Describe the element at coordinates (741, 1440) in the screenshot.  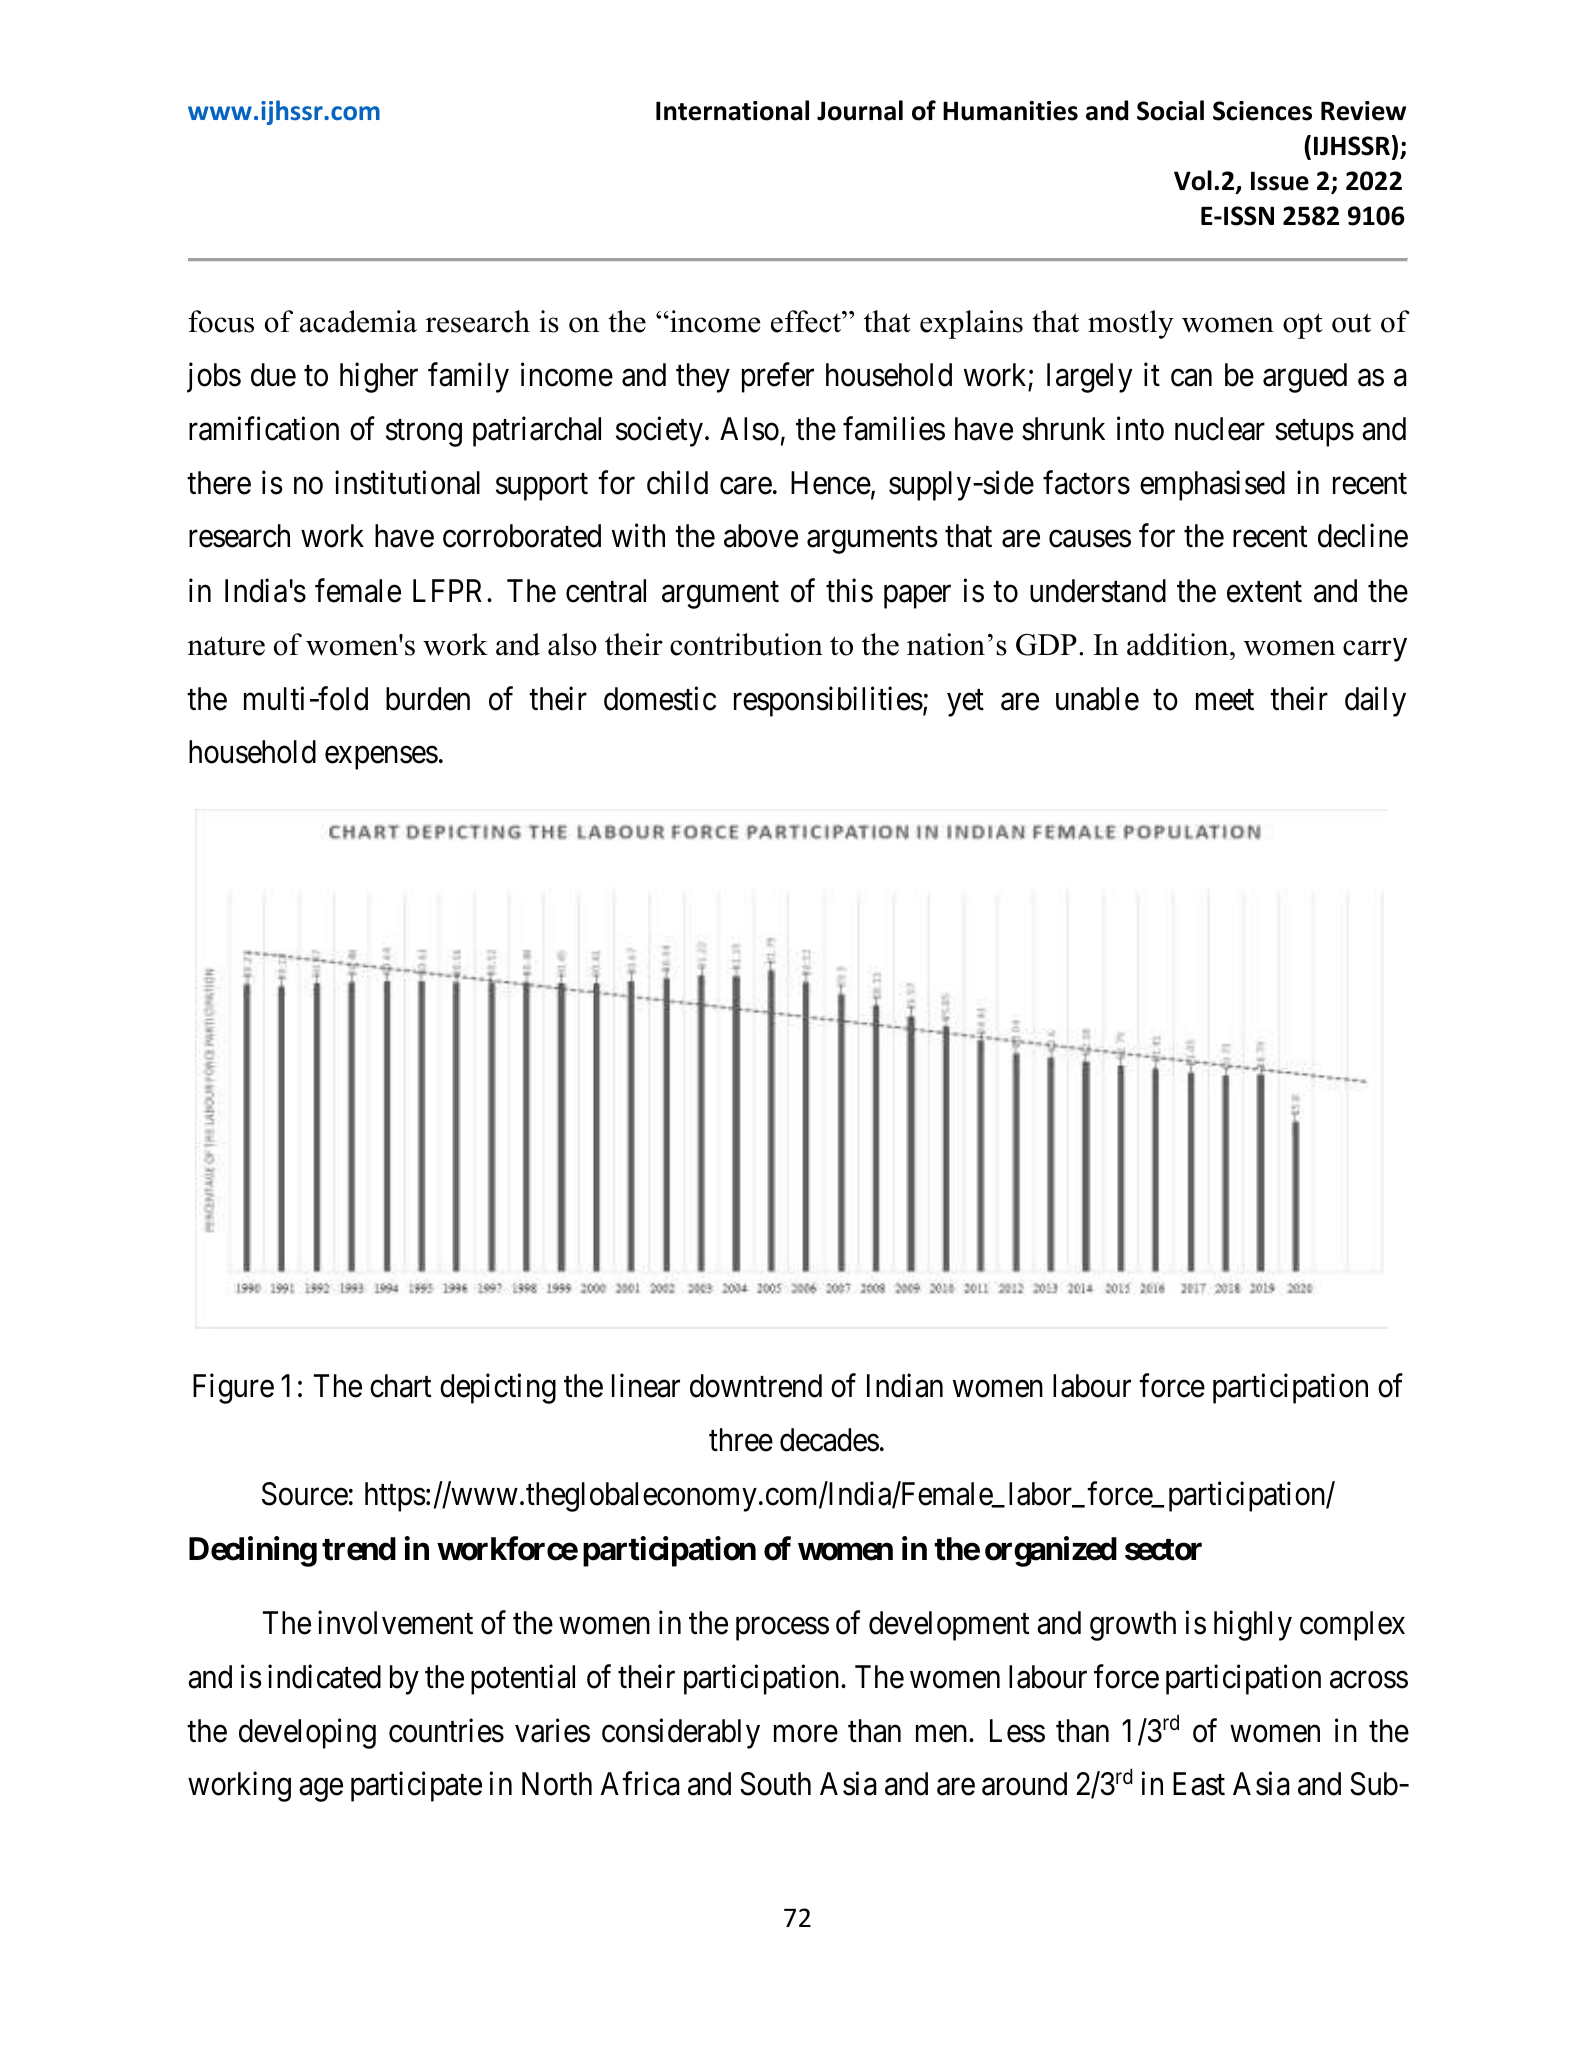
I see `three` at that location.
